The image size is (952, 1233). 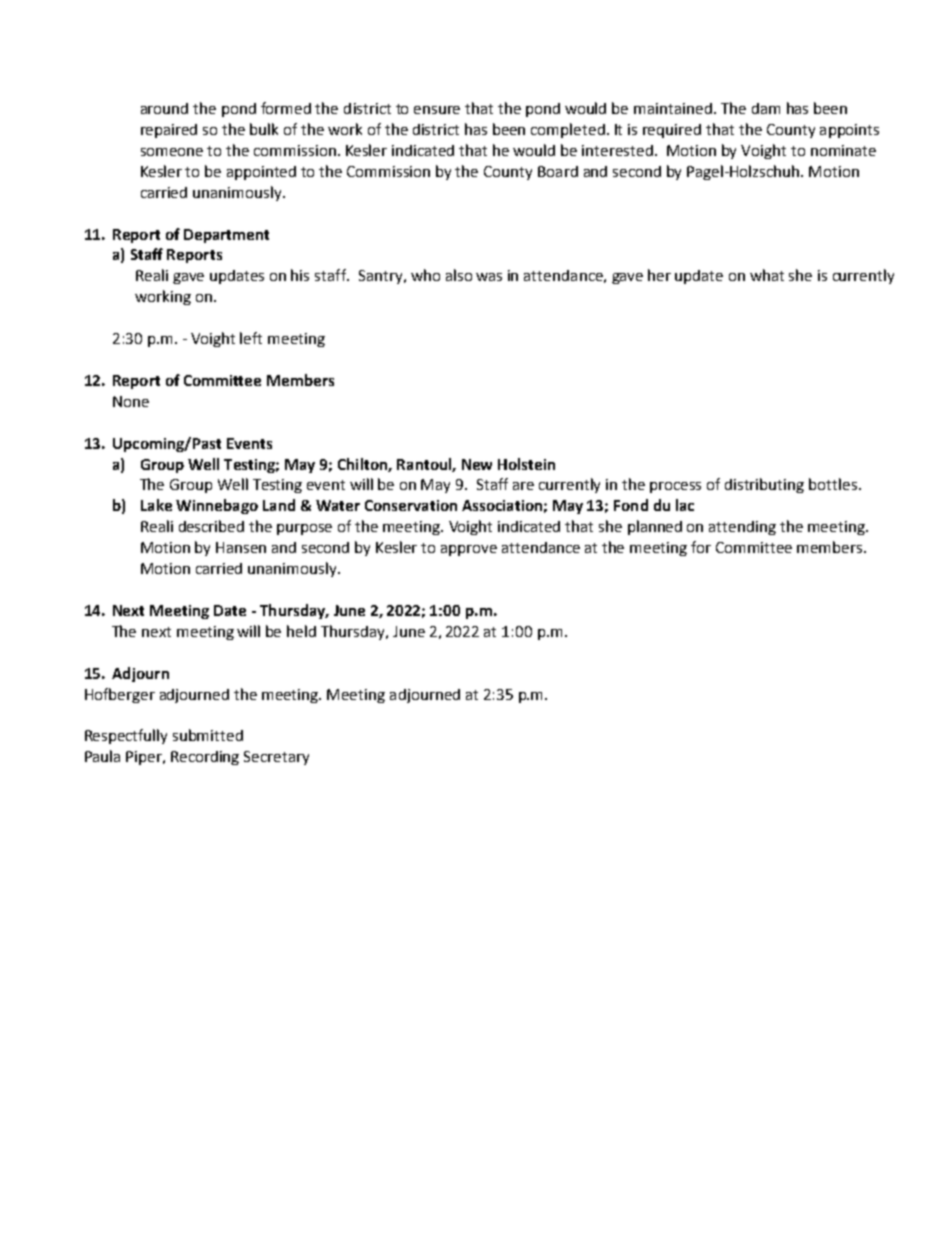 What do you see at coordinates (767, 275) in the document?
I see `what` at bounding box center [767, 275].
